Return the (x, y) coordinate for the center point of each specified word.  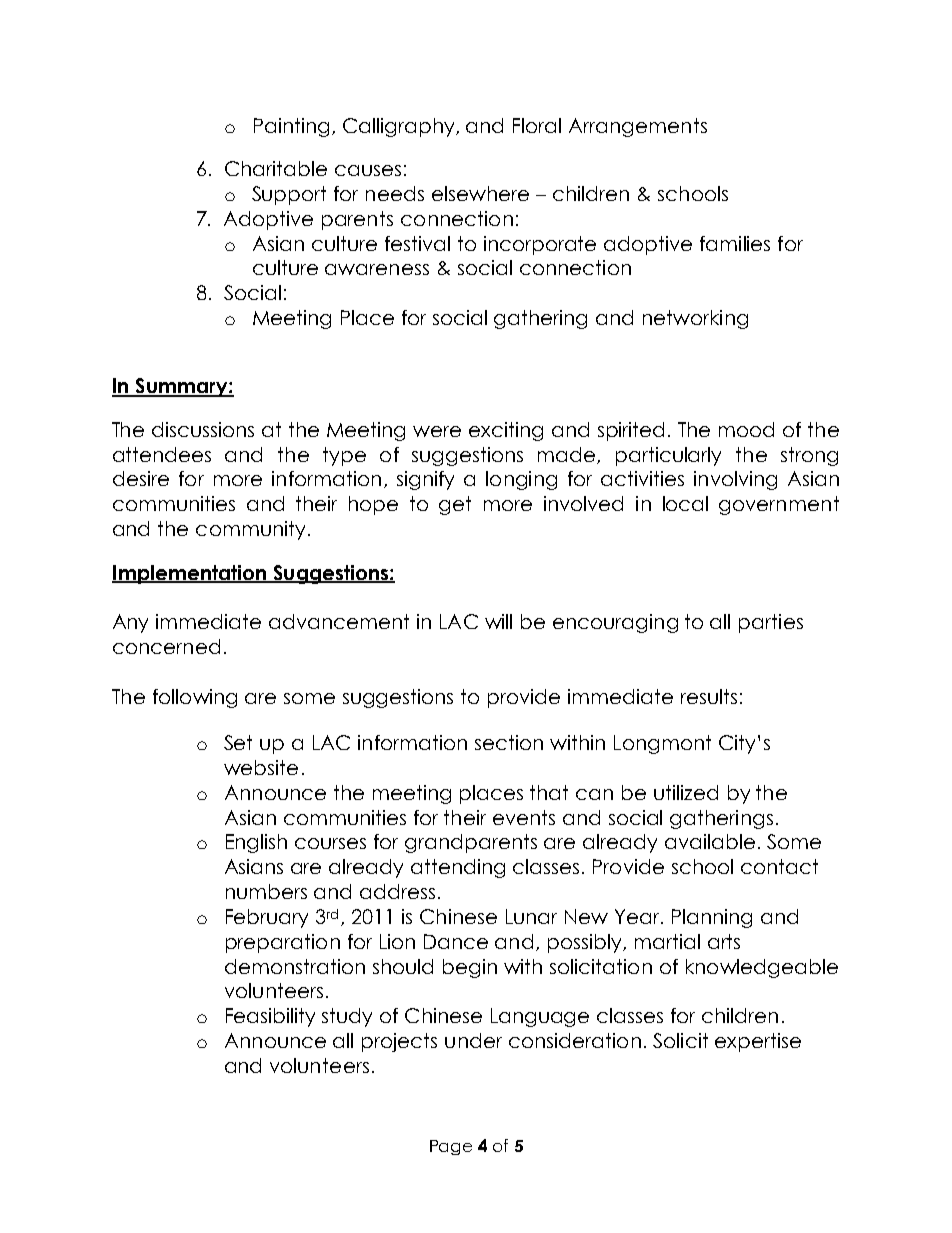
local (685, 503)
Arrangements (638, 127)
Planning (712, 918)
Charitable (276, 168)
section (509, 742)
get (455, 505)
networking (695, 319)
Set (238, 742)
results (709, 696)
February (267, 918)
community (250, 530)
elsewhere (480, 193)
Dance (456, 941)
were (437, 431)
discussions (203, 429)
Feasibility (270, 1017)
